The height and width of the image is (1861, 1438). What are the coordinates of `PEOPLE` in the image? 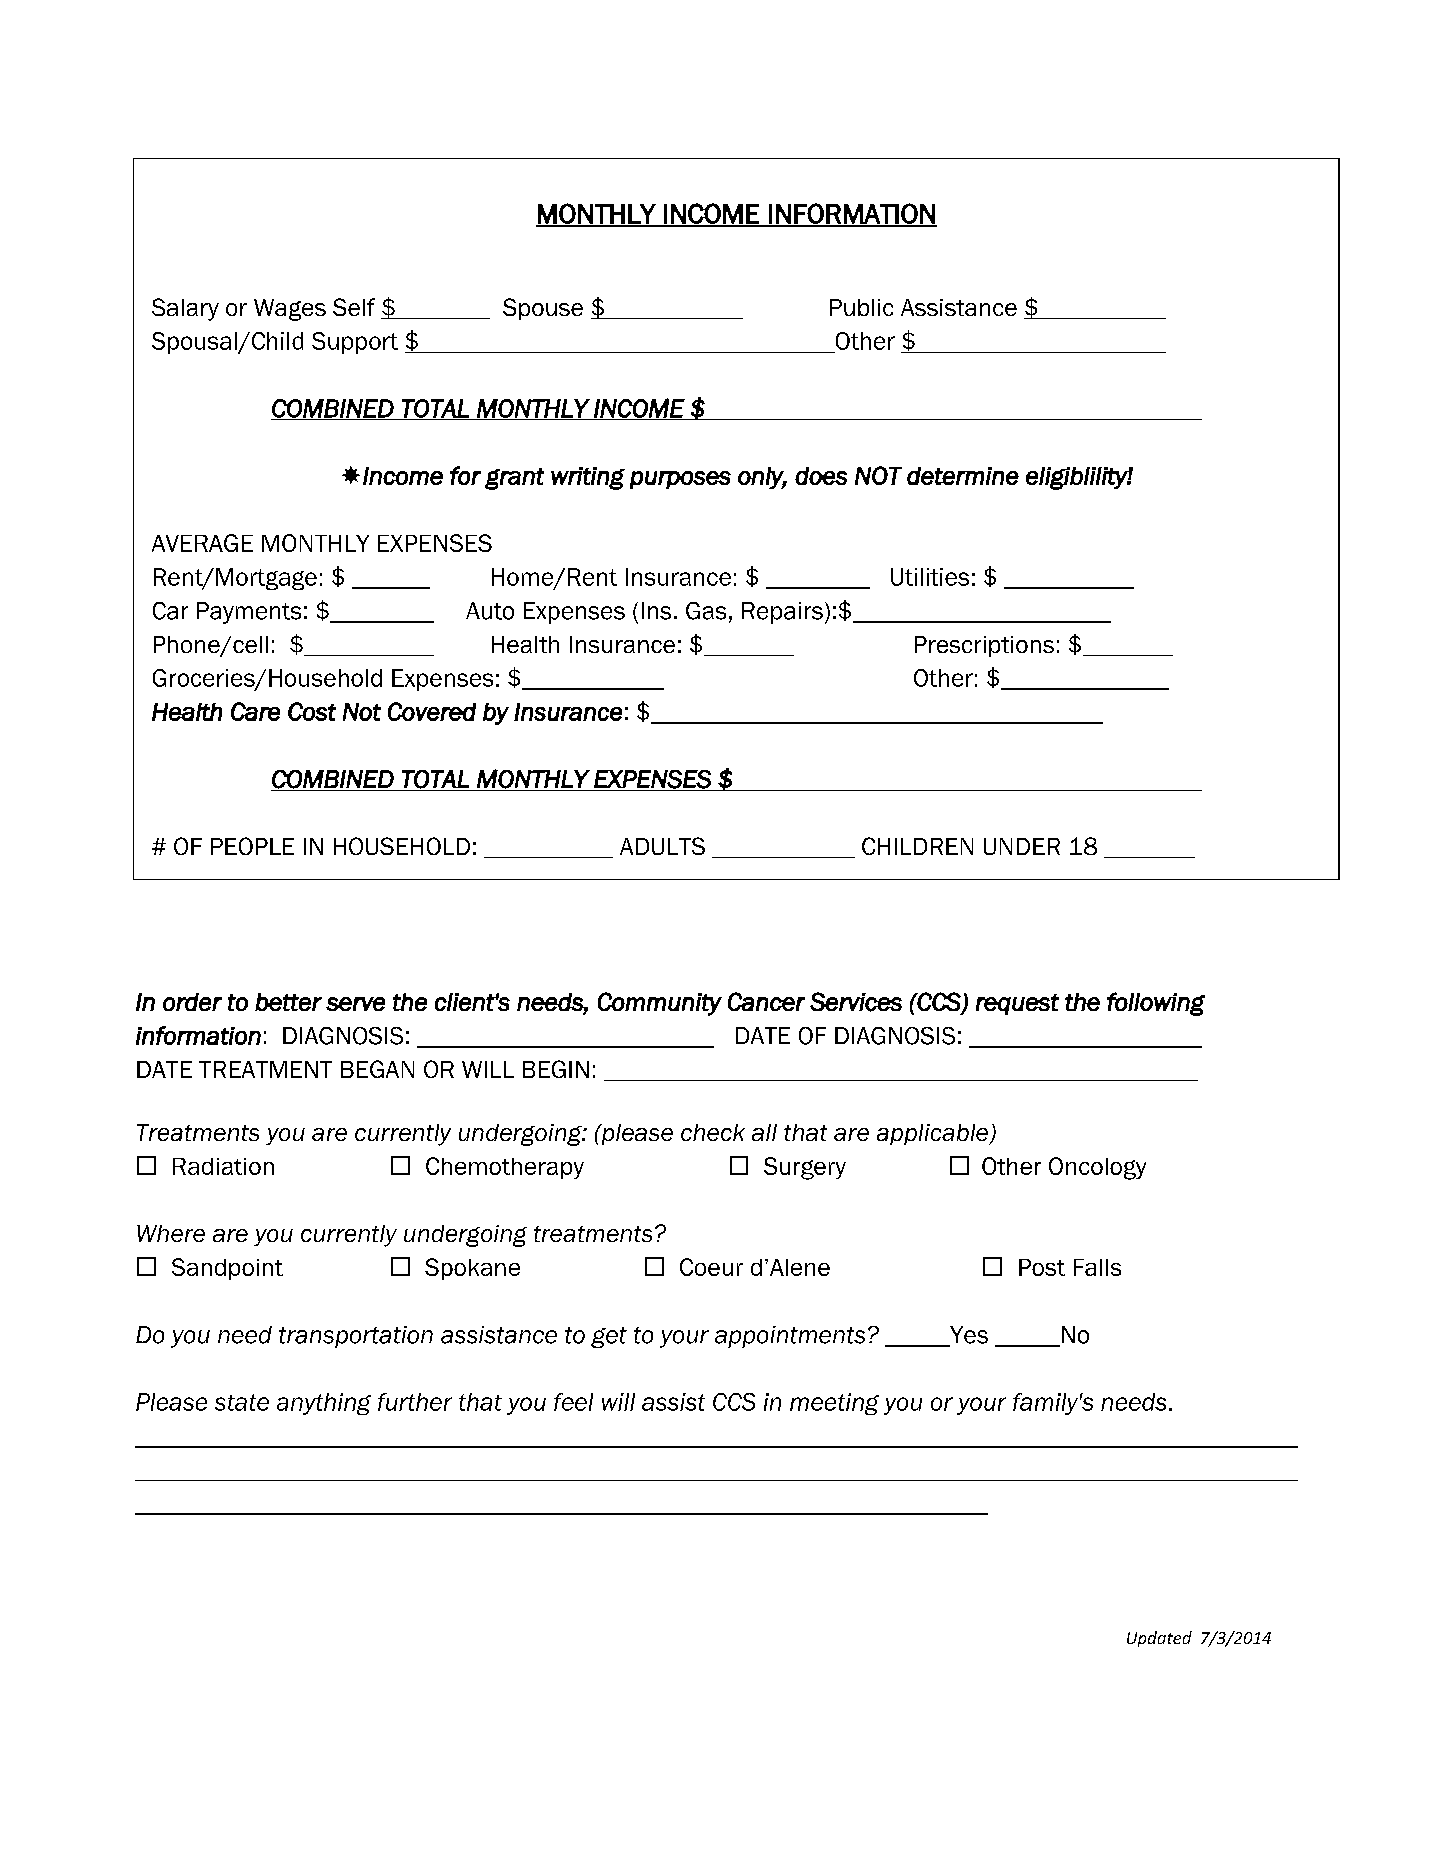 It's located at (252, 846).
